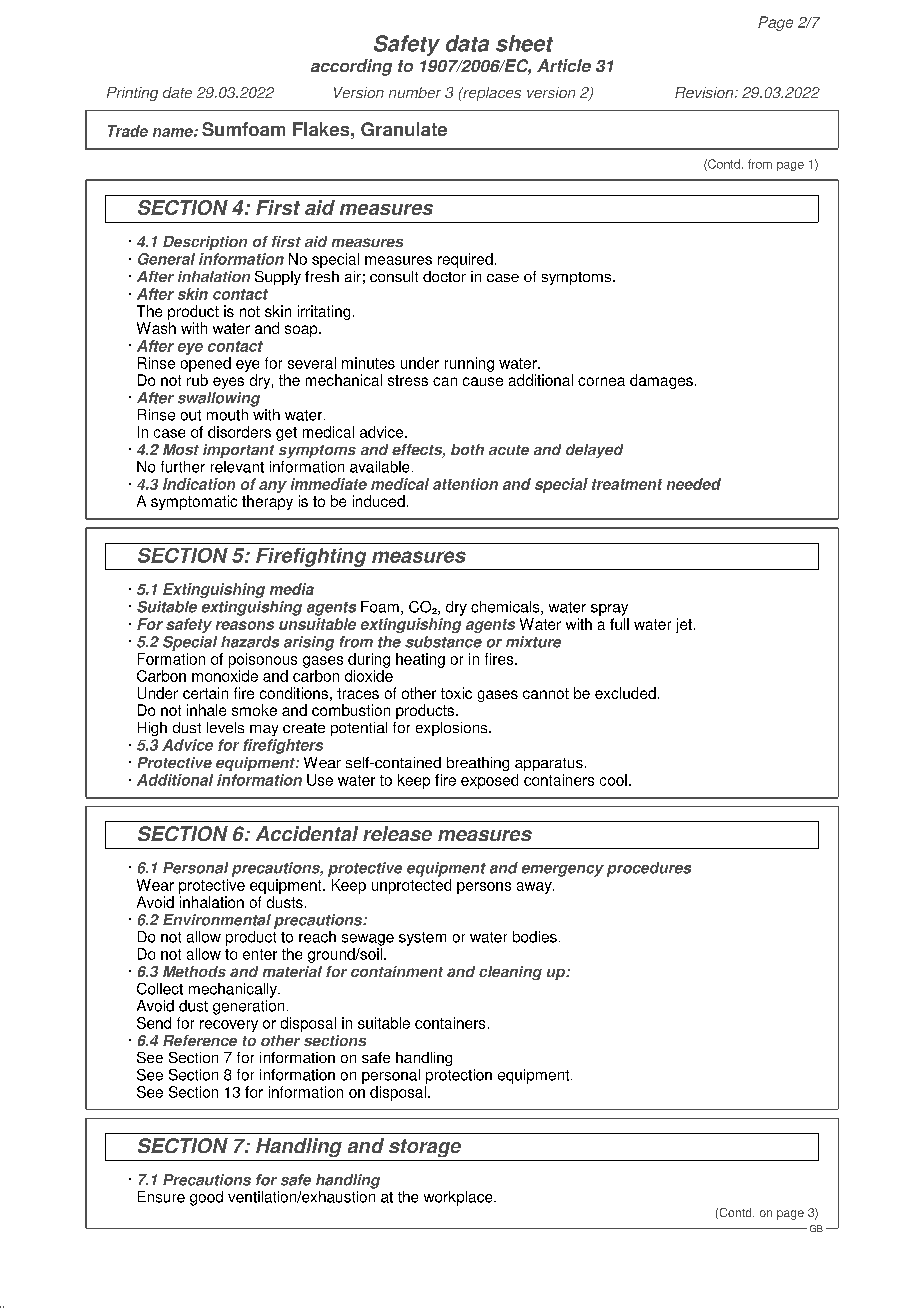 Image resolution: width=924 pixels, height=1308 pixels. Describe the element at coordinates (206, 1198) in the document. I see `good` at that location.
